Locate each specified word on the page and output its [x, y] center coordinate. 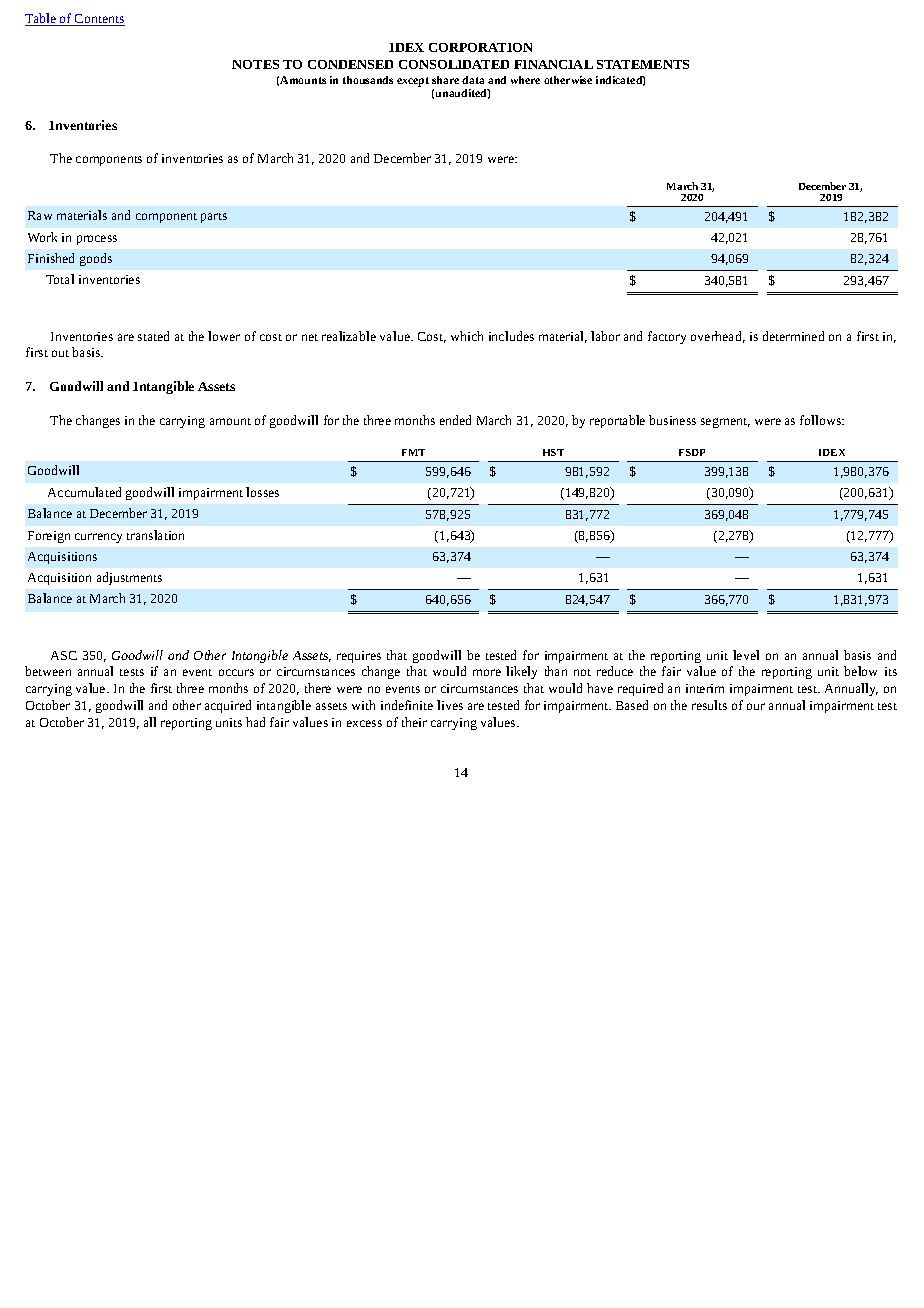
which [467, 336]
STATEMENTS [643, 64]
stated [153, 336]
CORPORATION [480, 47]
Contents [99, 20]
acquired [228, 706]
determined [793, 336]
